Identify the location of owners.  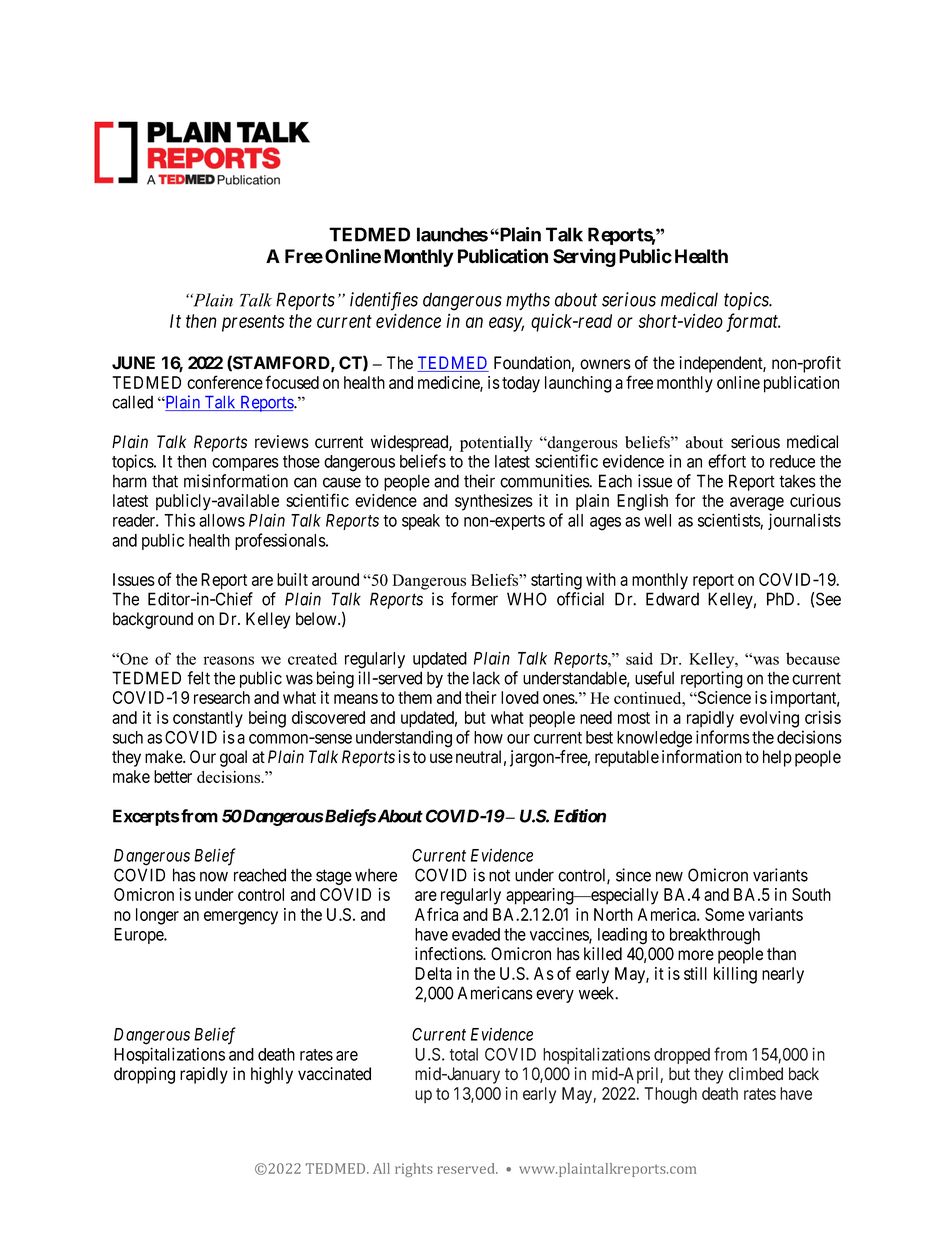
(605, 364).
